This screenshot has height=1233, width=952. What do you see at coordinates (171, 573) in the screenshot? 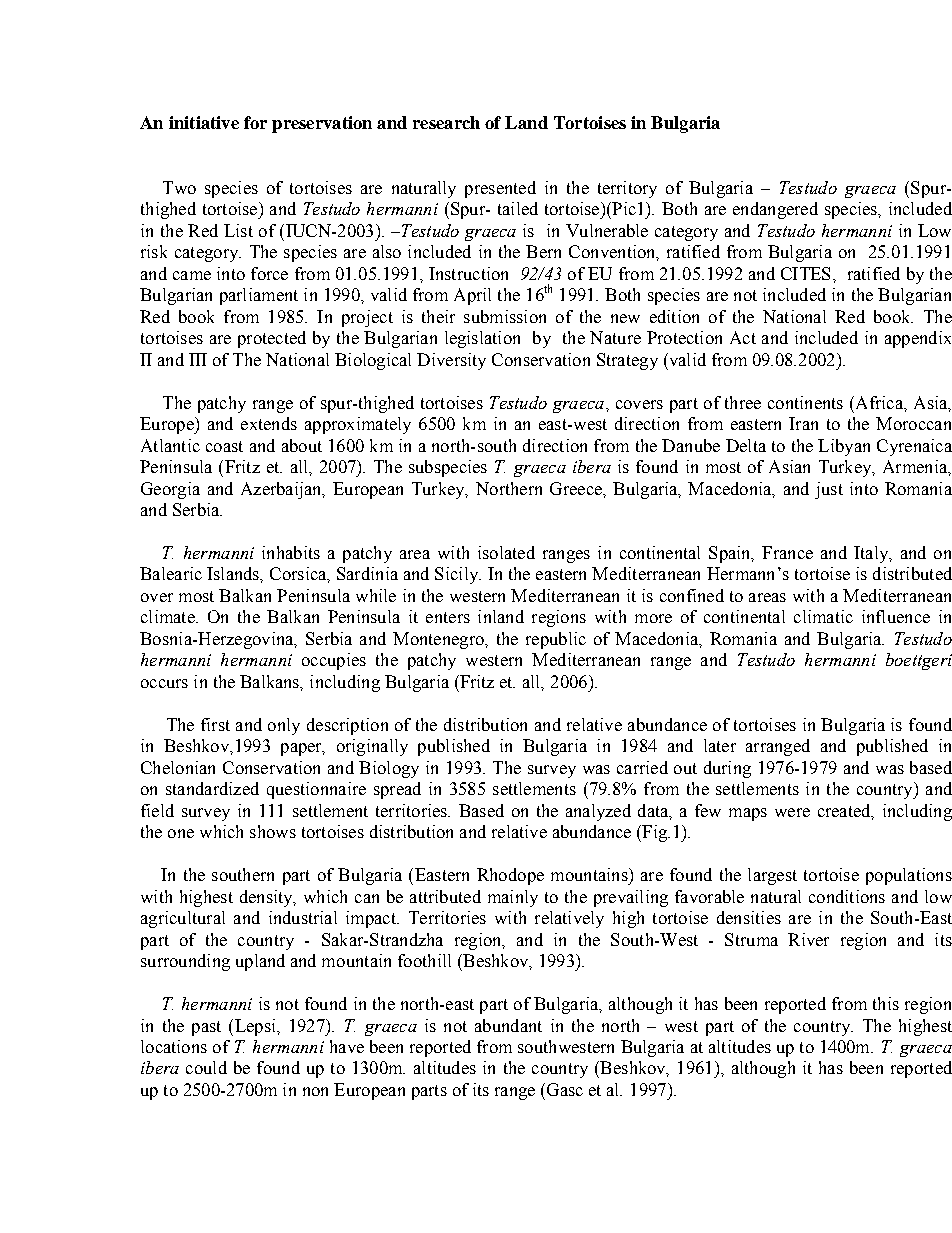
I see `Balearic` at bounding box center [171, 573].
